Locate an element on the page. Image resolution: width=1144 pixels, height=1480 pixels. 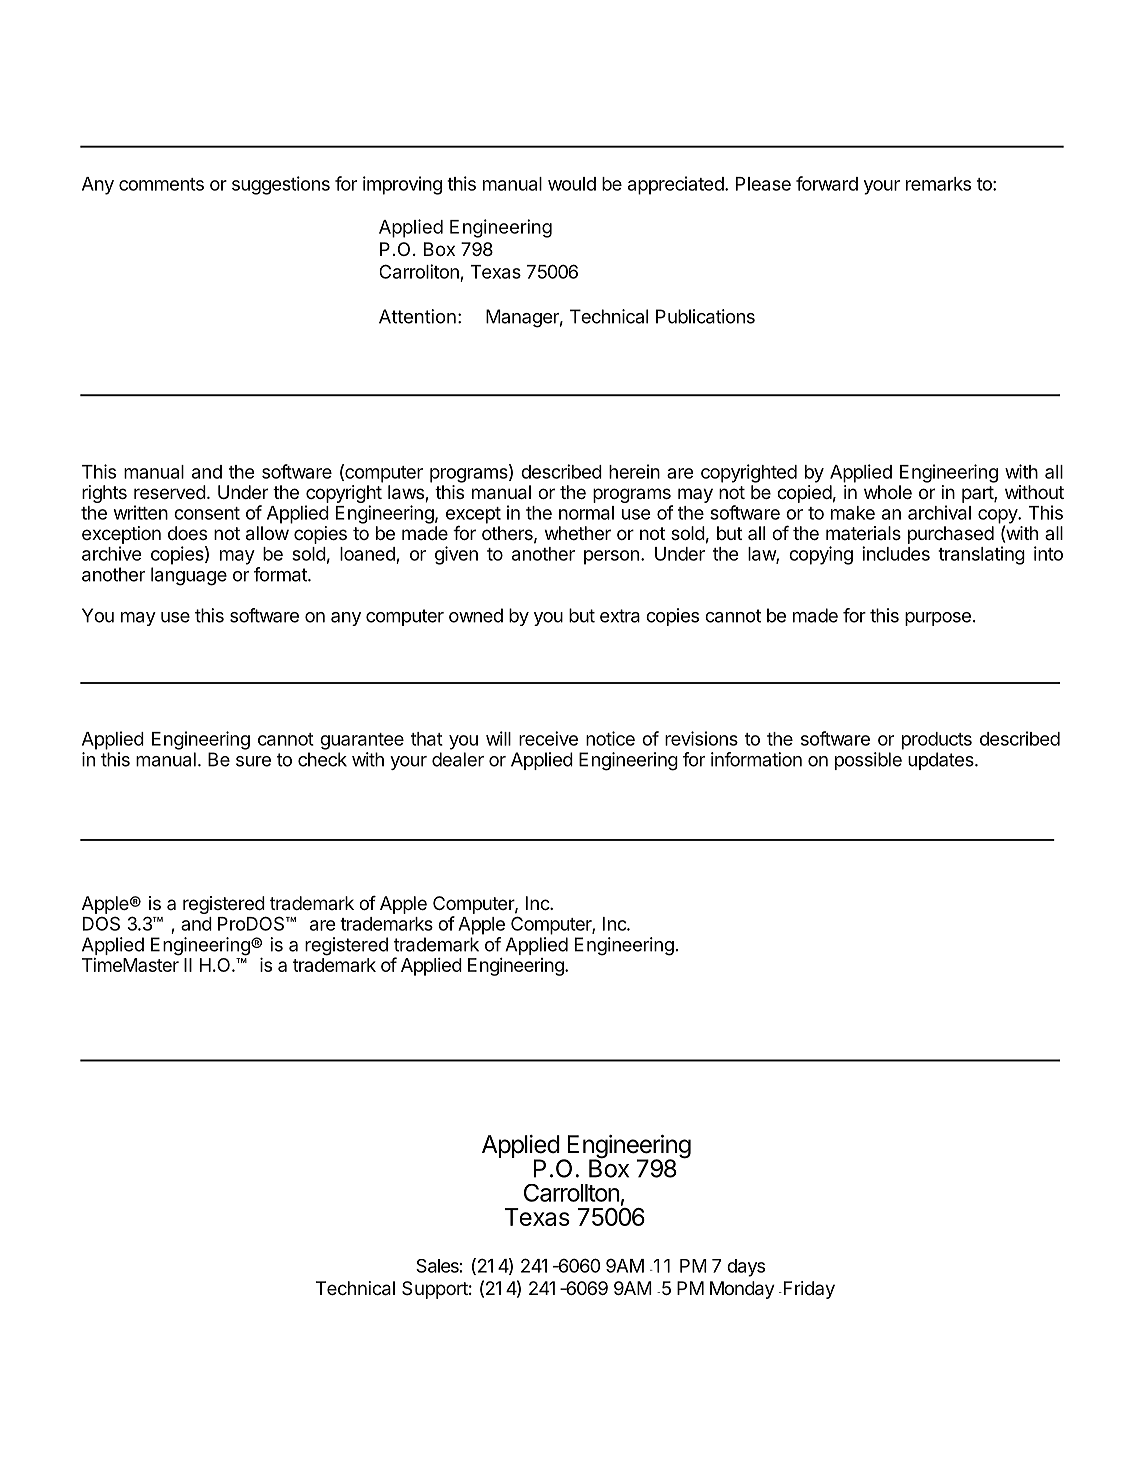
dealer is located at coordinates (458, 759).
